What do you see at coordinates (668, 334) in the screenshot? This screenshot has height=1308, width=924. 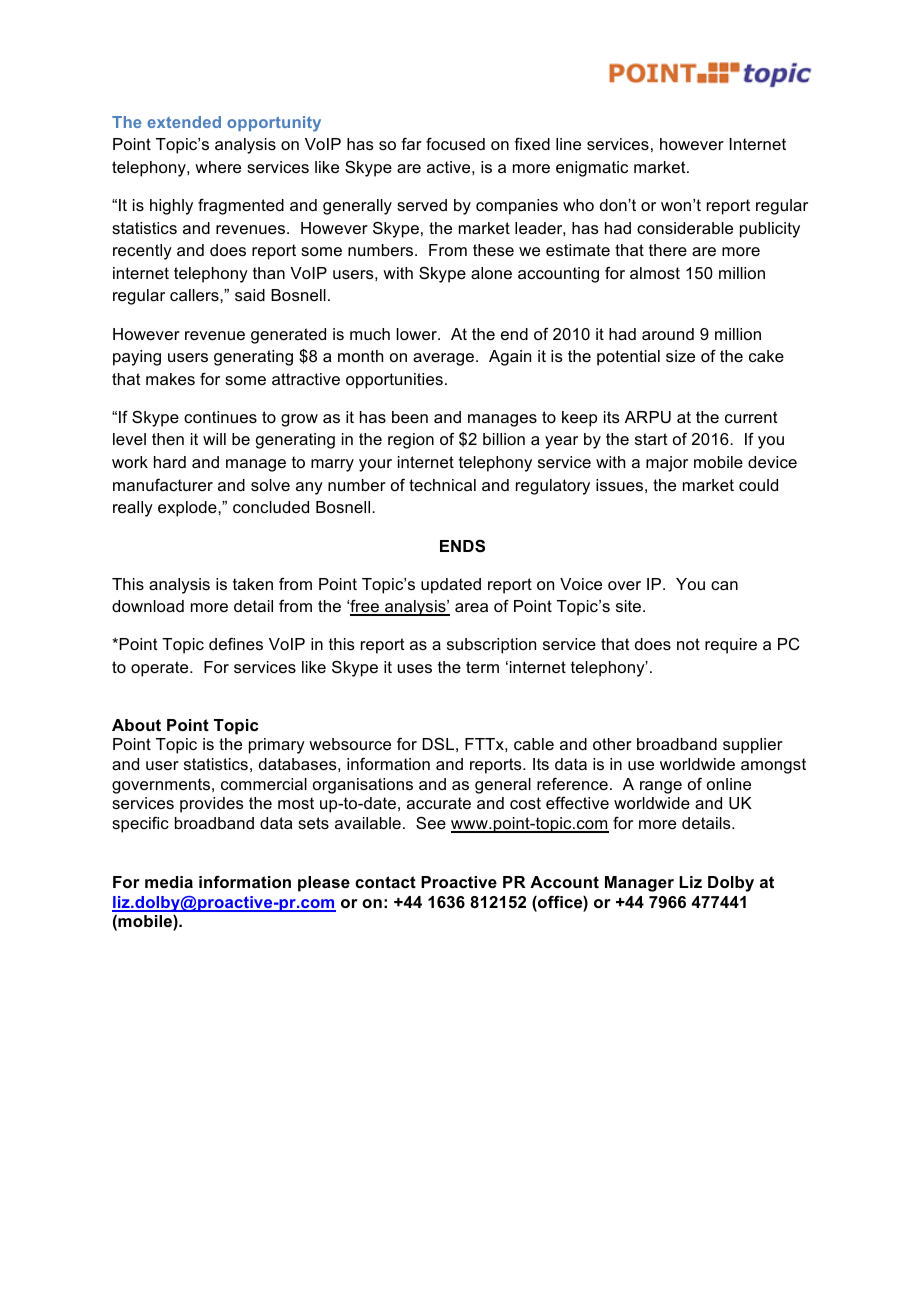 I see `around` at bounding box center [668, 334].
